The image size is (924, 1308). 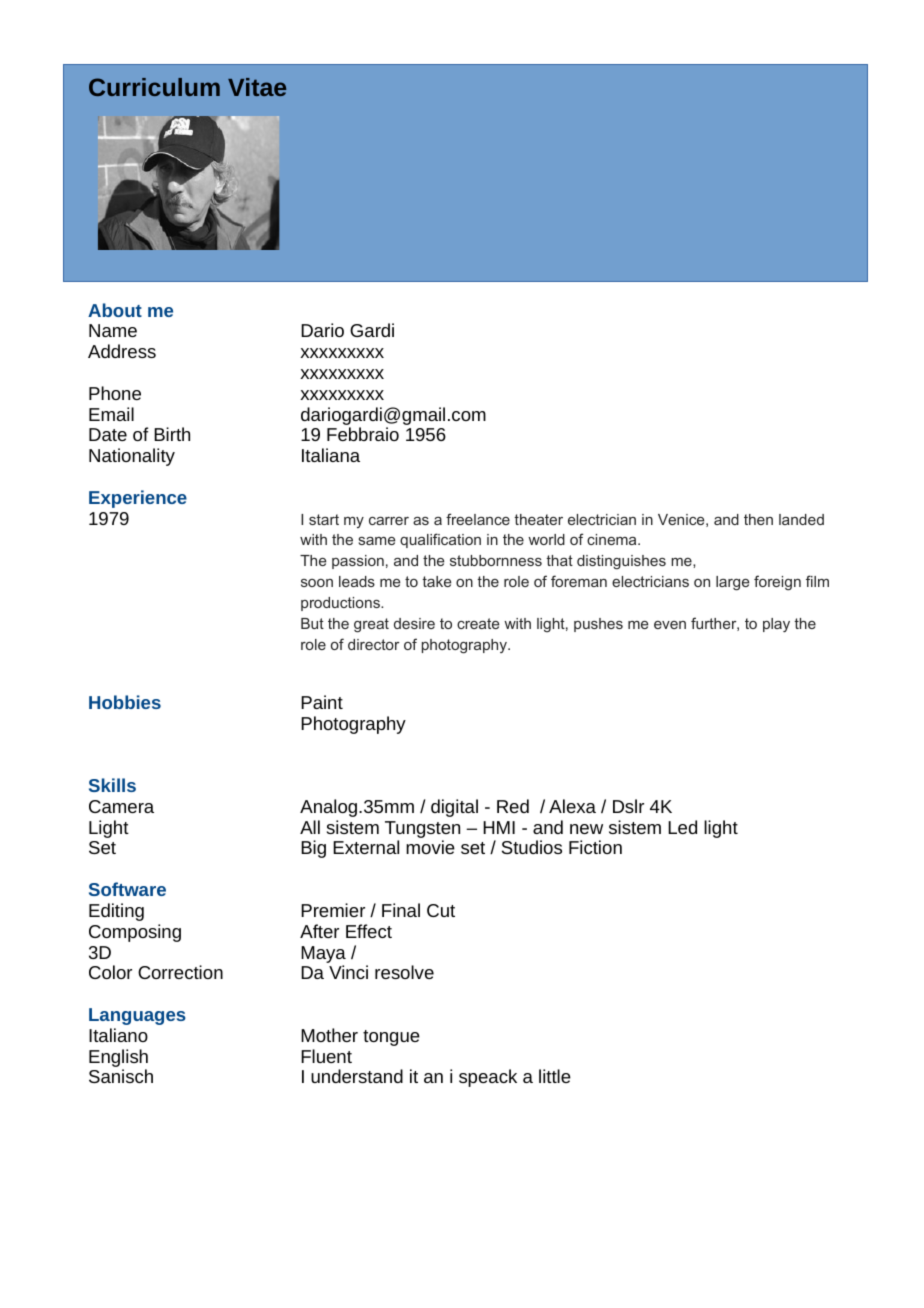 What do you see at coordinates (454, 808) in the screenshot?
I see `digital` at bounding box center [454, 808].
